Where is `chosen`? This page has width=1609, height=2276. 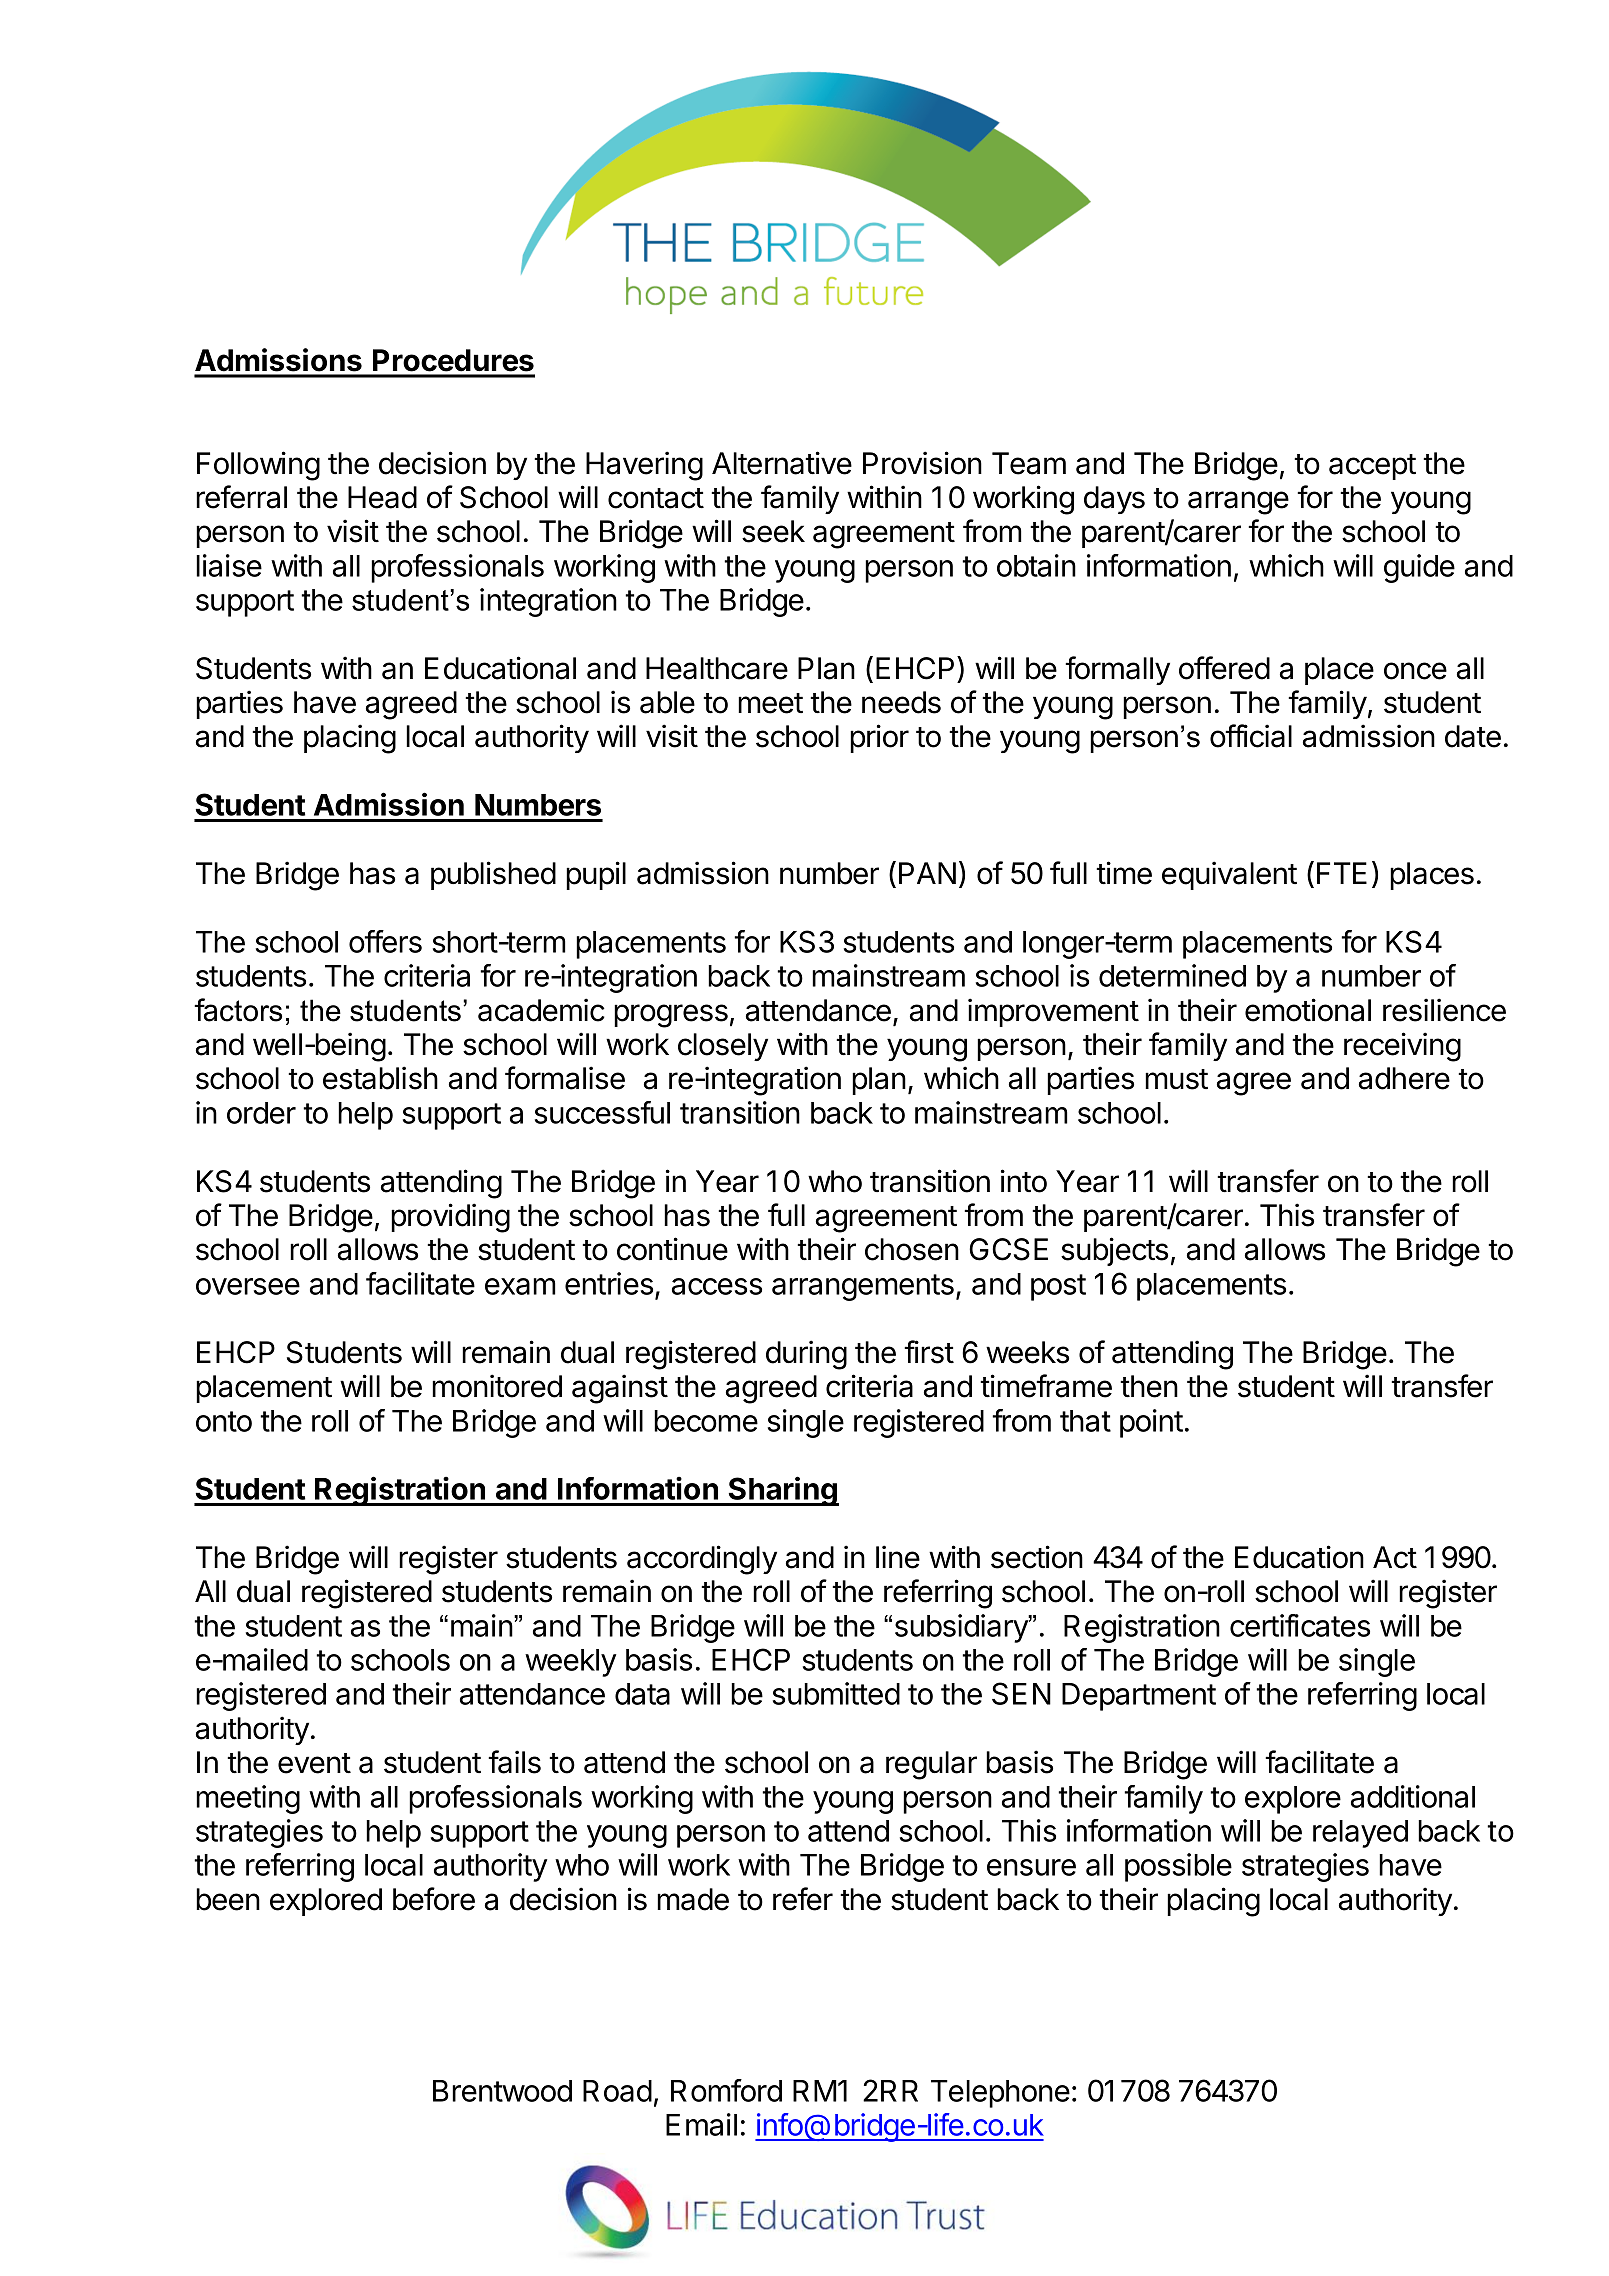
chosen is located at coordinates (912, 1249).
